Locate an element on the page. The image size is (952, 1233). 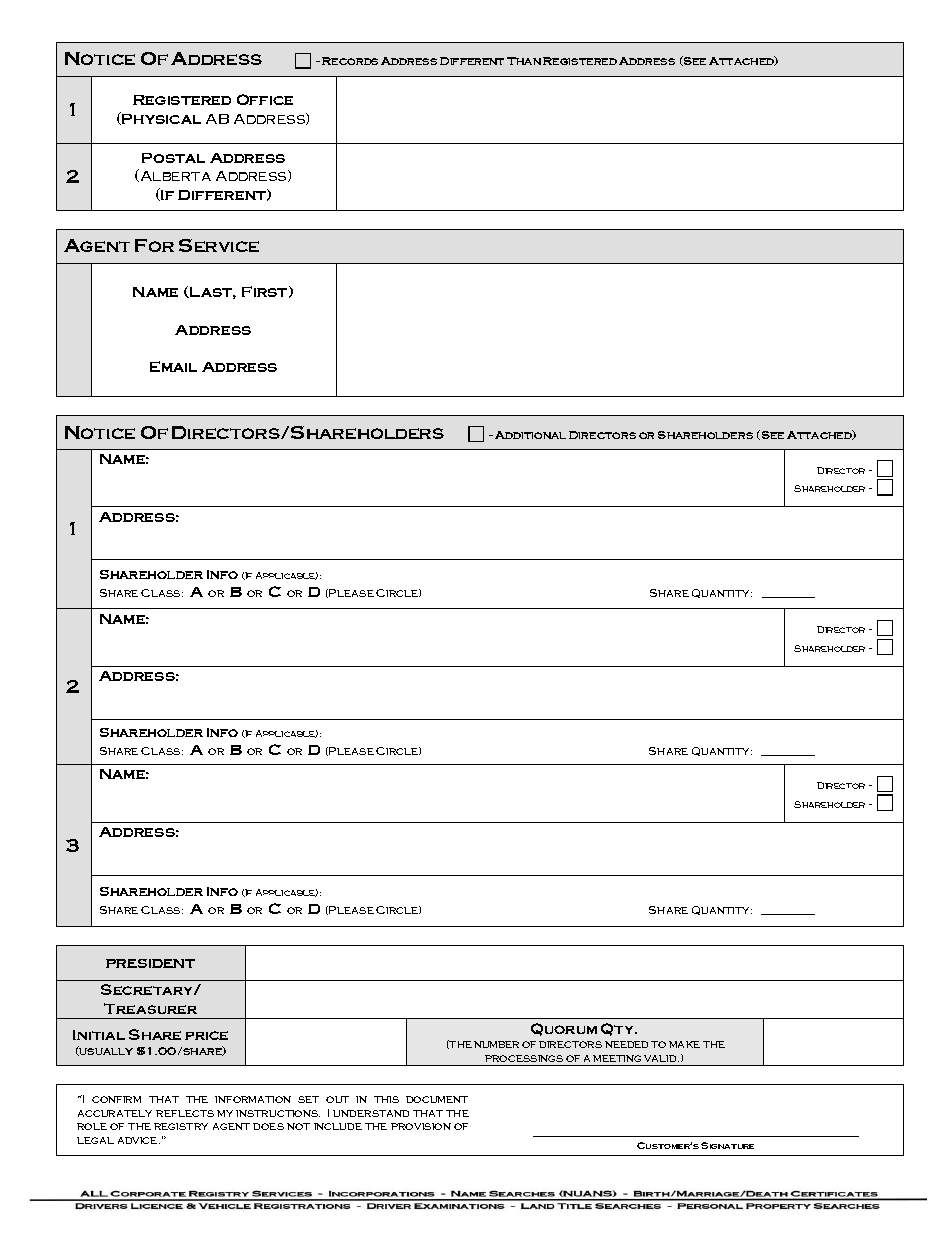
NUMBER is located at coordinates (496, 1044).
